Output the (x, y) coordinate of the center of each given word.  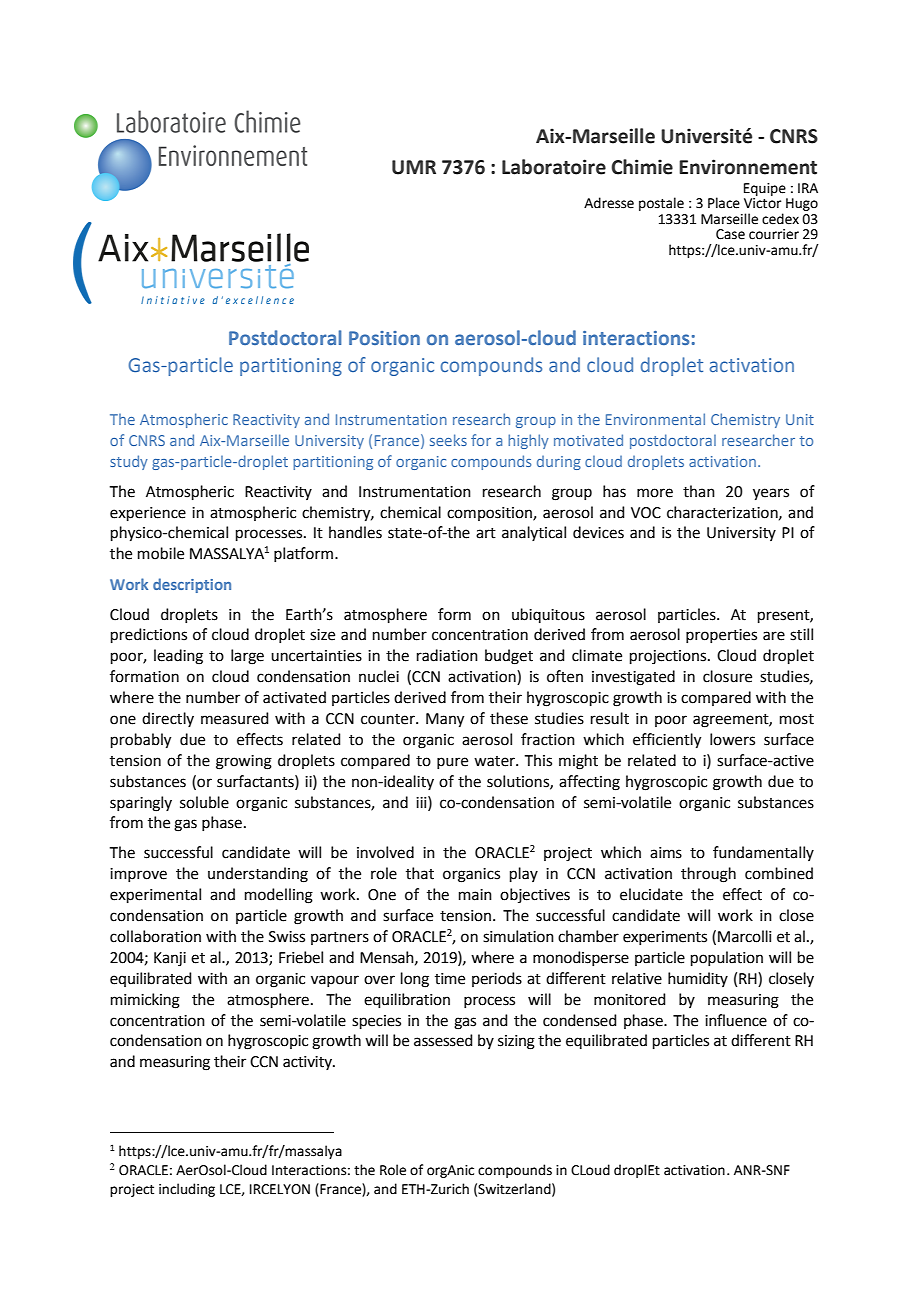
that (420, 873)
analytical (534, 533)
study (129, 462)
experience (148, 514)
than (699, 491)
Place (724, 203)
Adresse (609, 203)
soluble (204, 802)
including (187, 1190)
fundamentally (763, 853)
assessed (443, 1040)
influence (736, 1020)
